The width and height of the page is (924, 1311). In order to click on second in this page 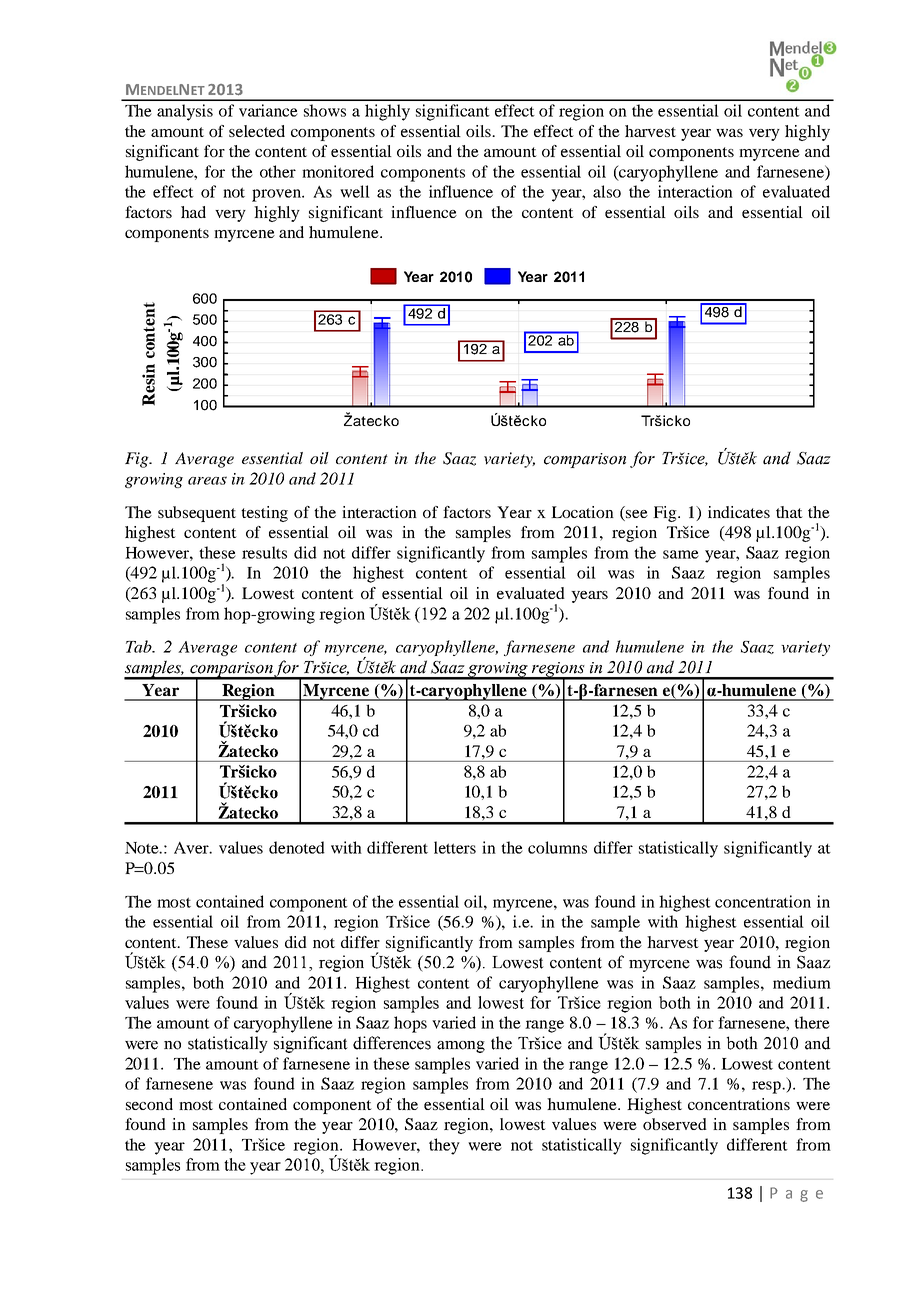, I will do `click(149, 1104)`.
